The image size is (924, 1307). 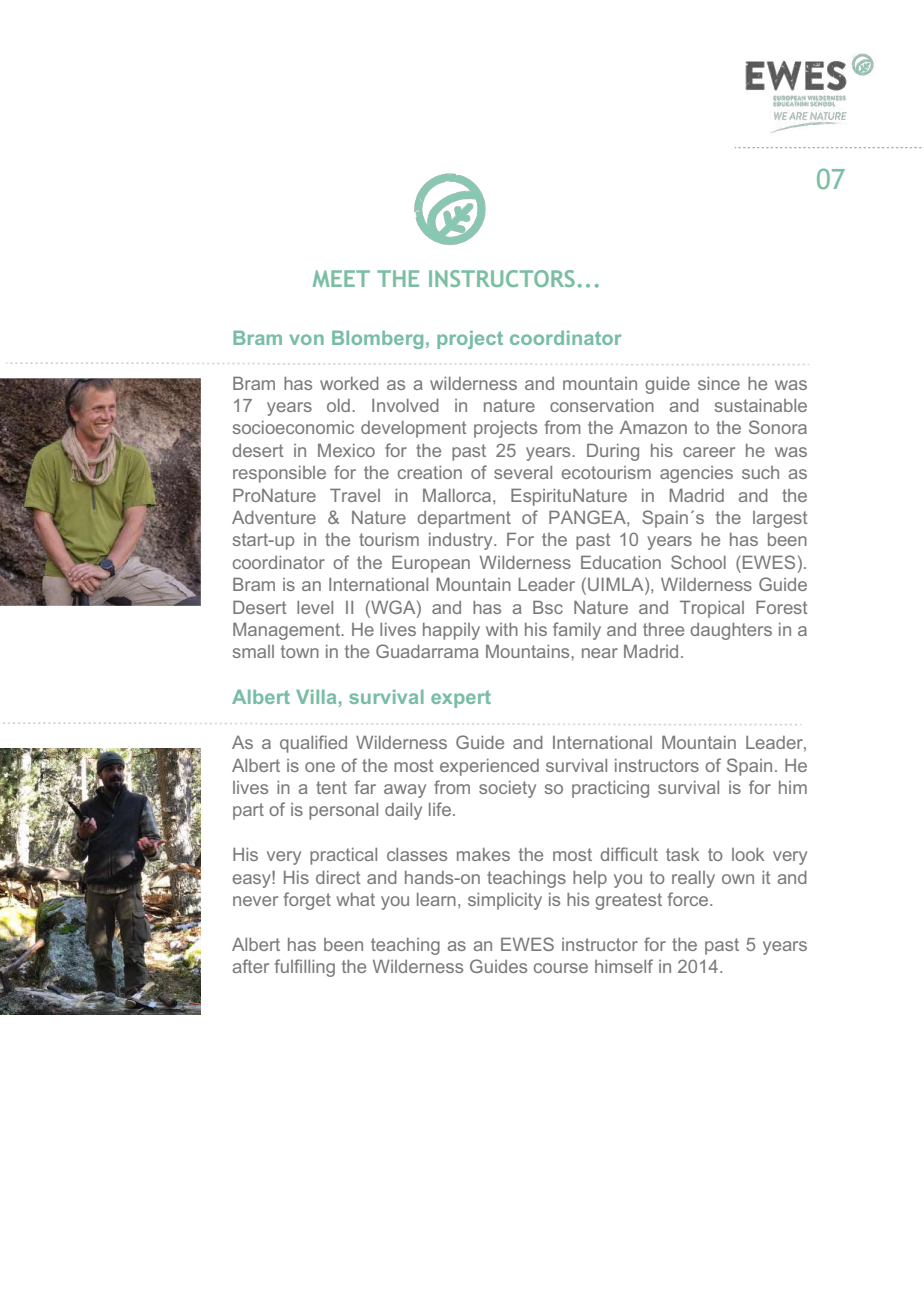 I want to click on since, so click(x=719, y=383).
